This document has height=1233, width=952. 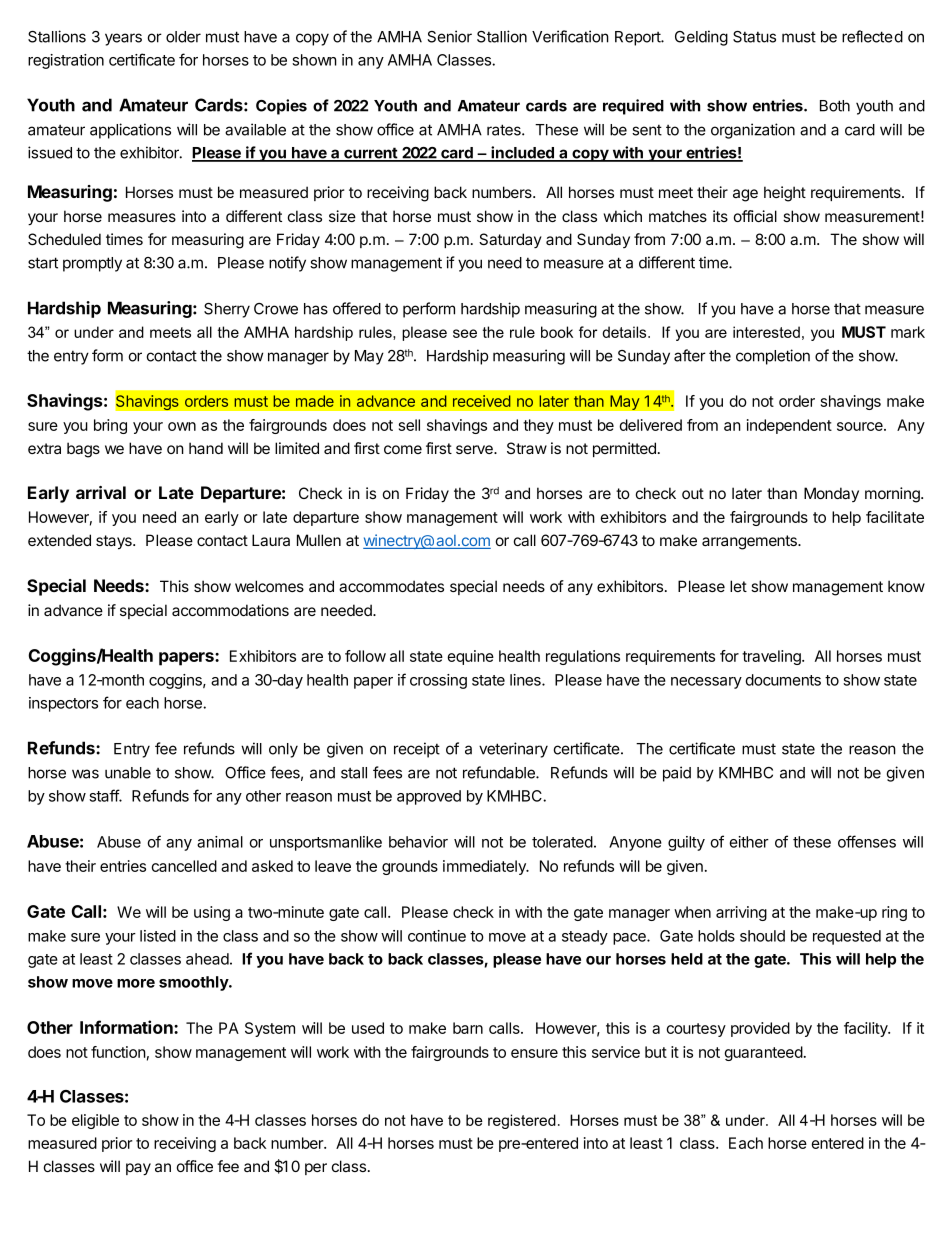 I want to click on continue, so click(x=437, y=936).
